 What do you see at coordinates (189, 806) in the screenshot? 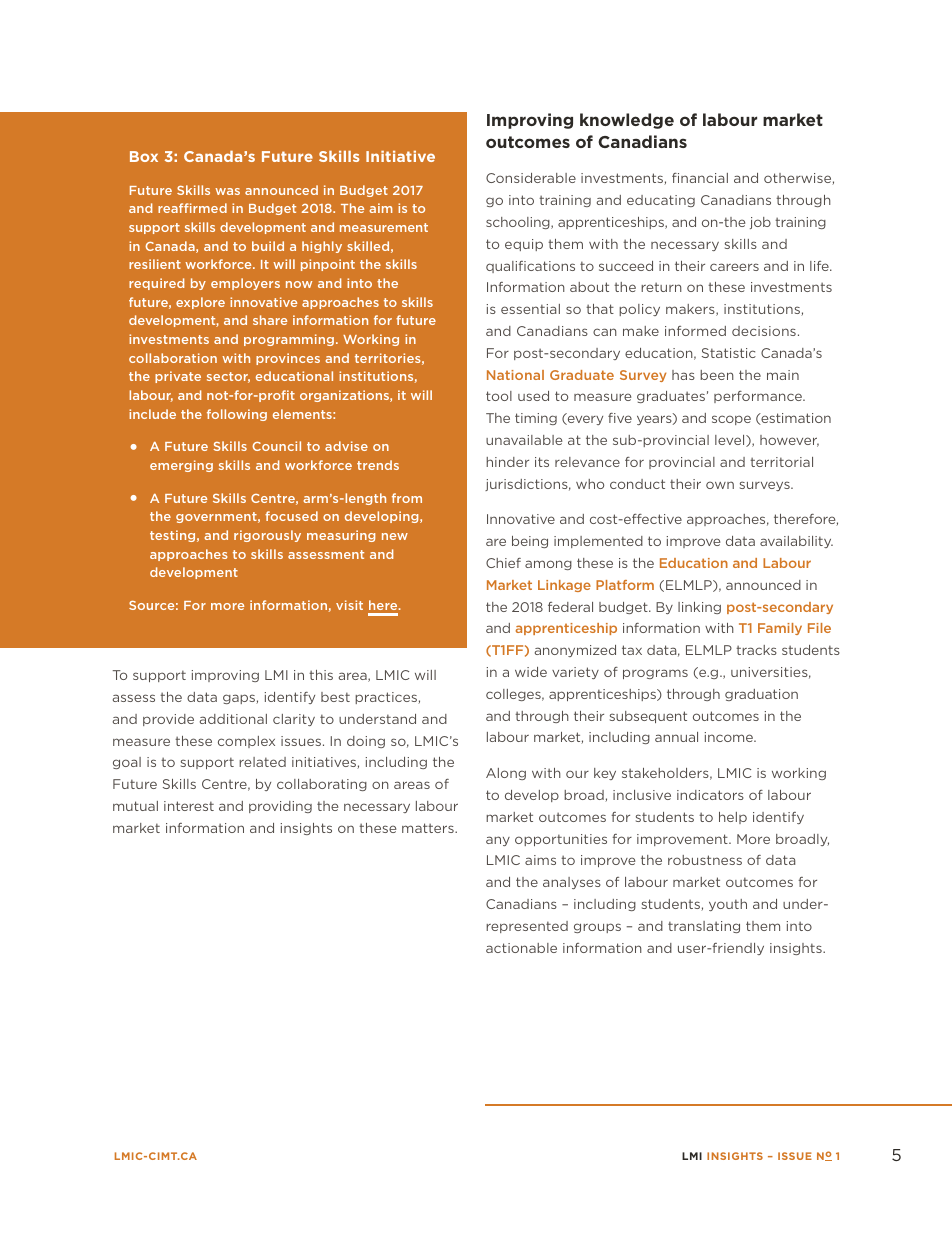
I see `interest` at bounding box center [189, 806].
